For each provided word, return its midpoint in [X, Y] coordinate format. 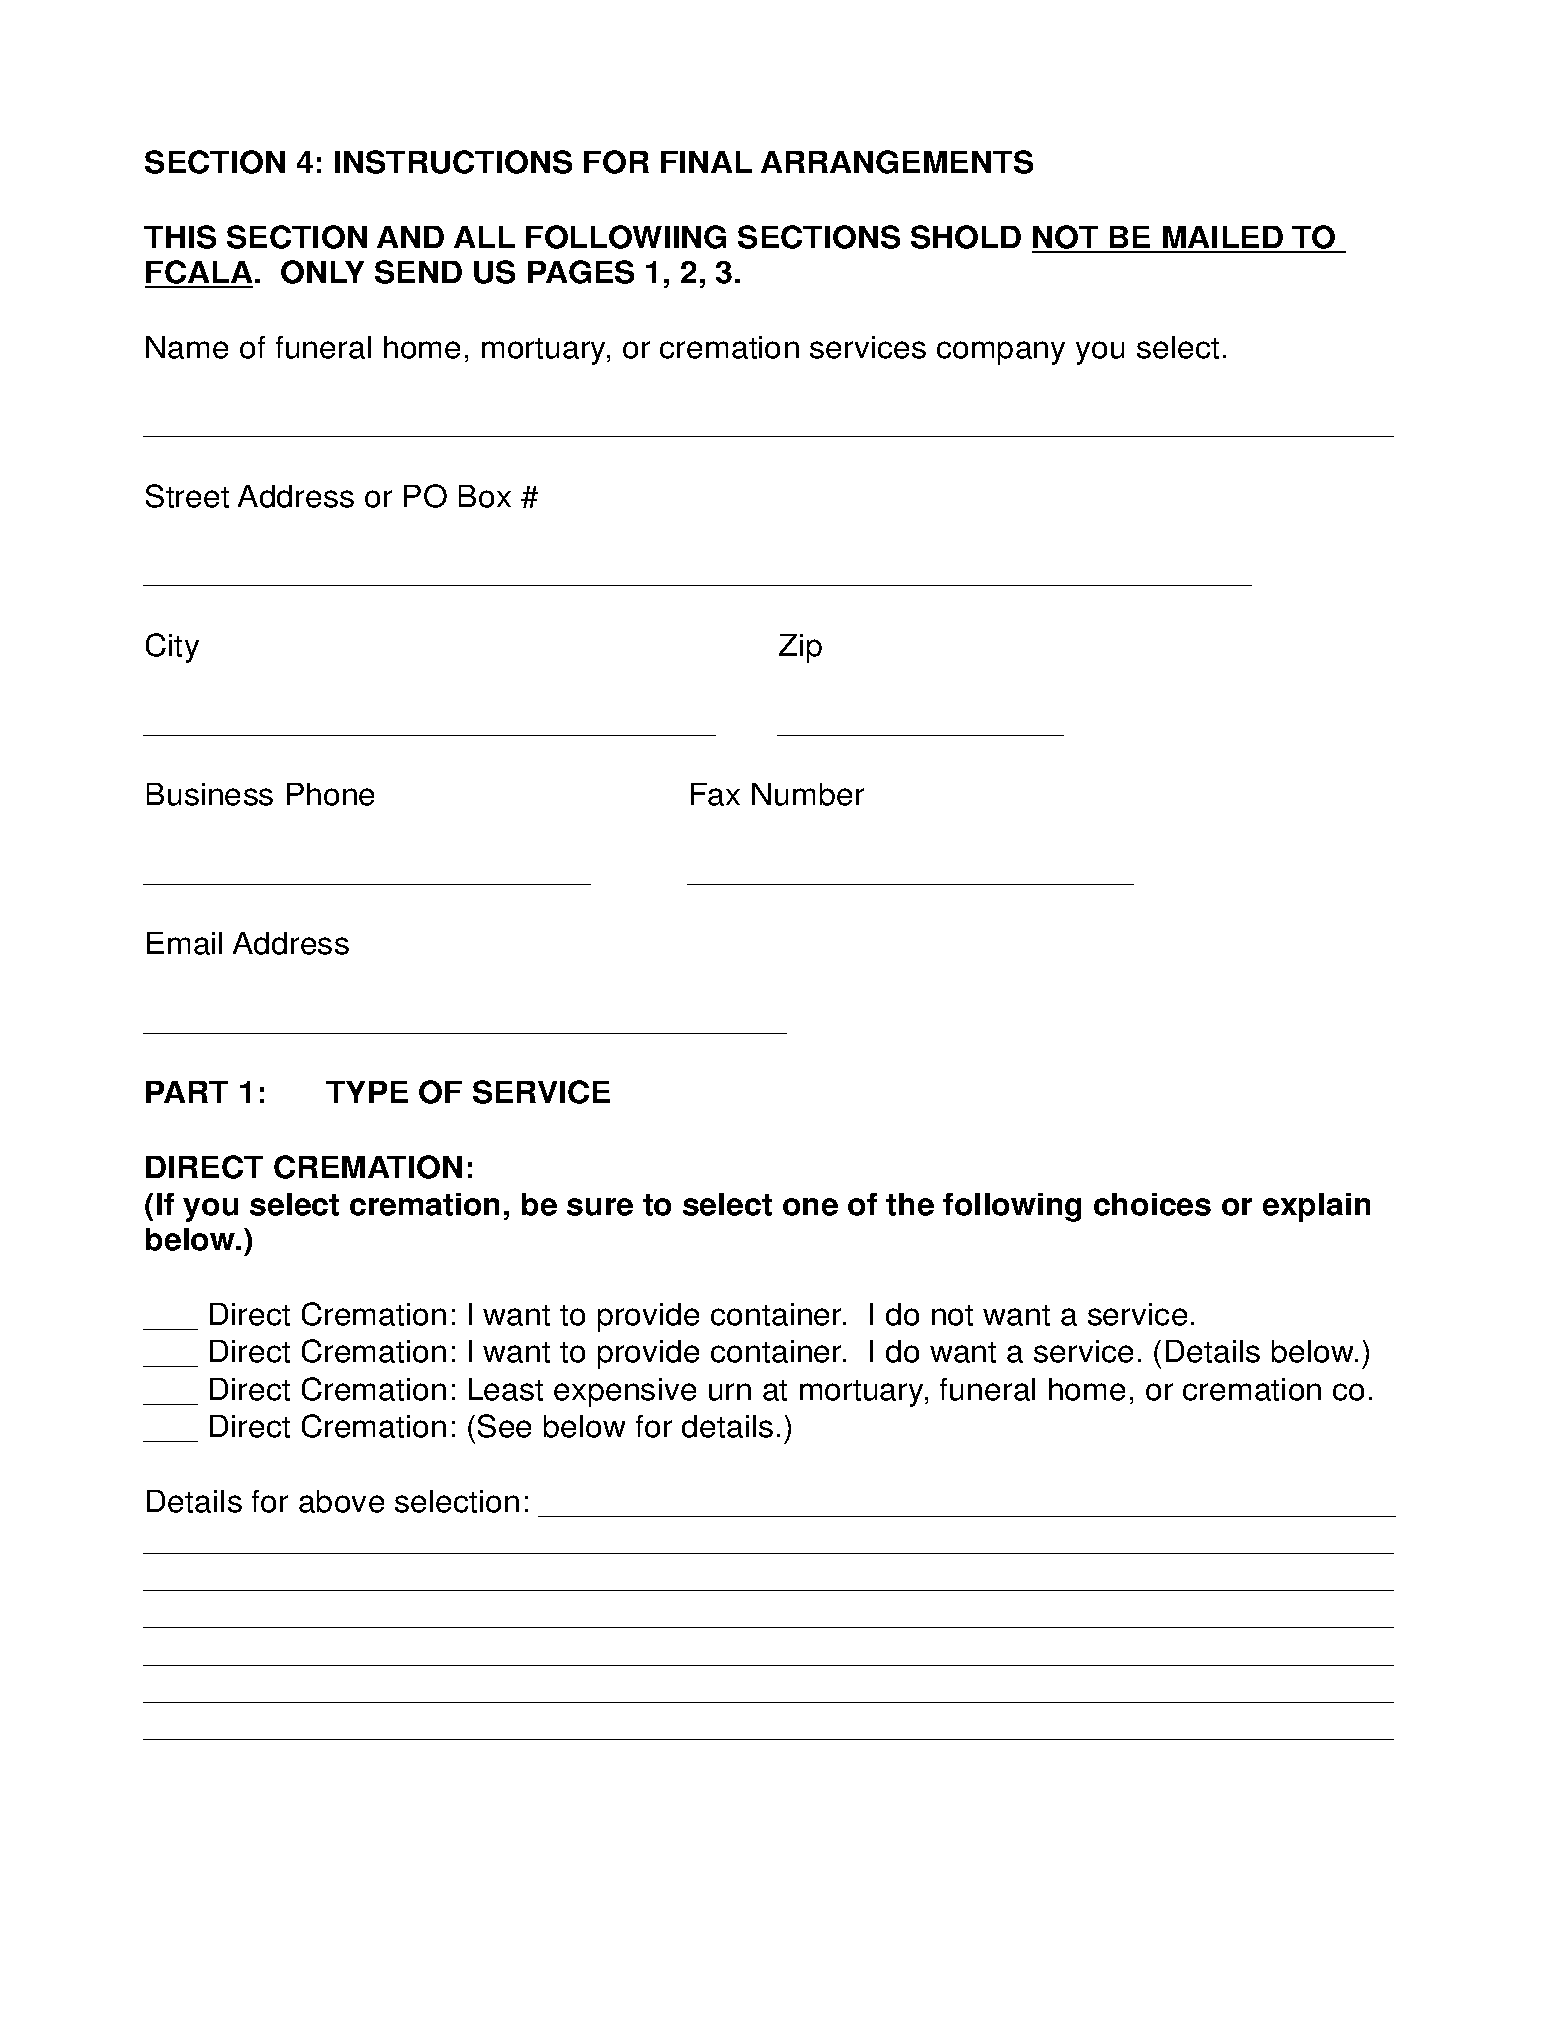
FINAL [706, 162]
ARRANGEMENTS [897, 162]
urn [730, 1392]
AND [410, 237]
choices [1152, 1204]
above [341, 1501]
